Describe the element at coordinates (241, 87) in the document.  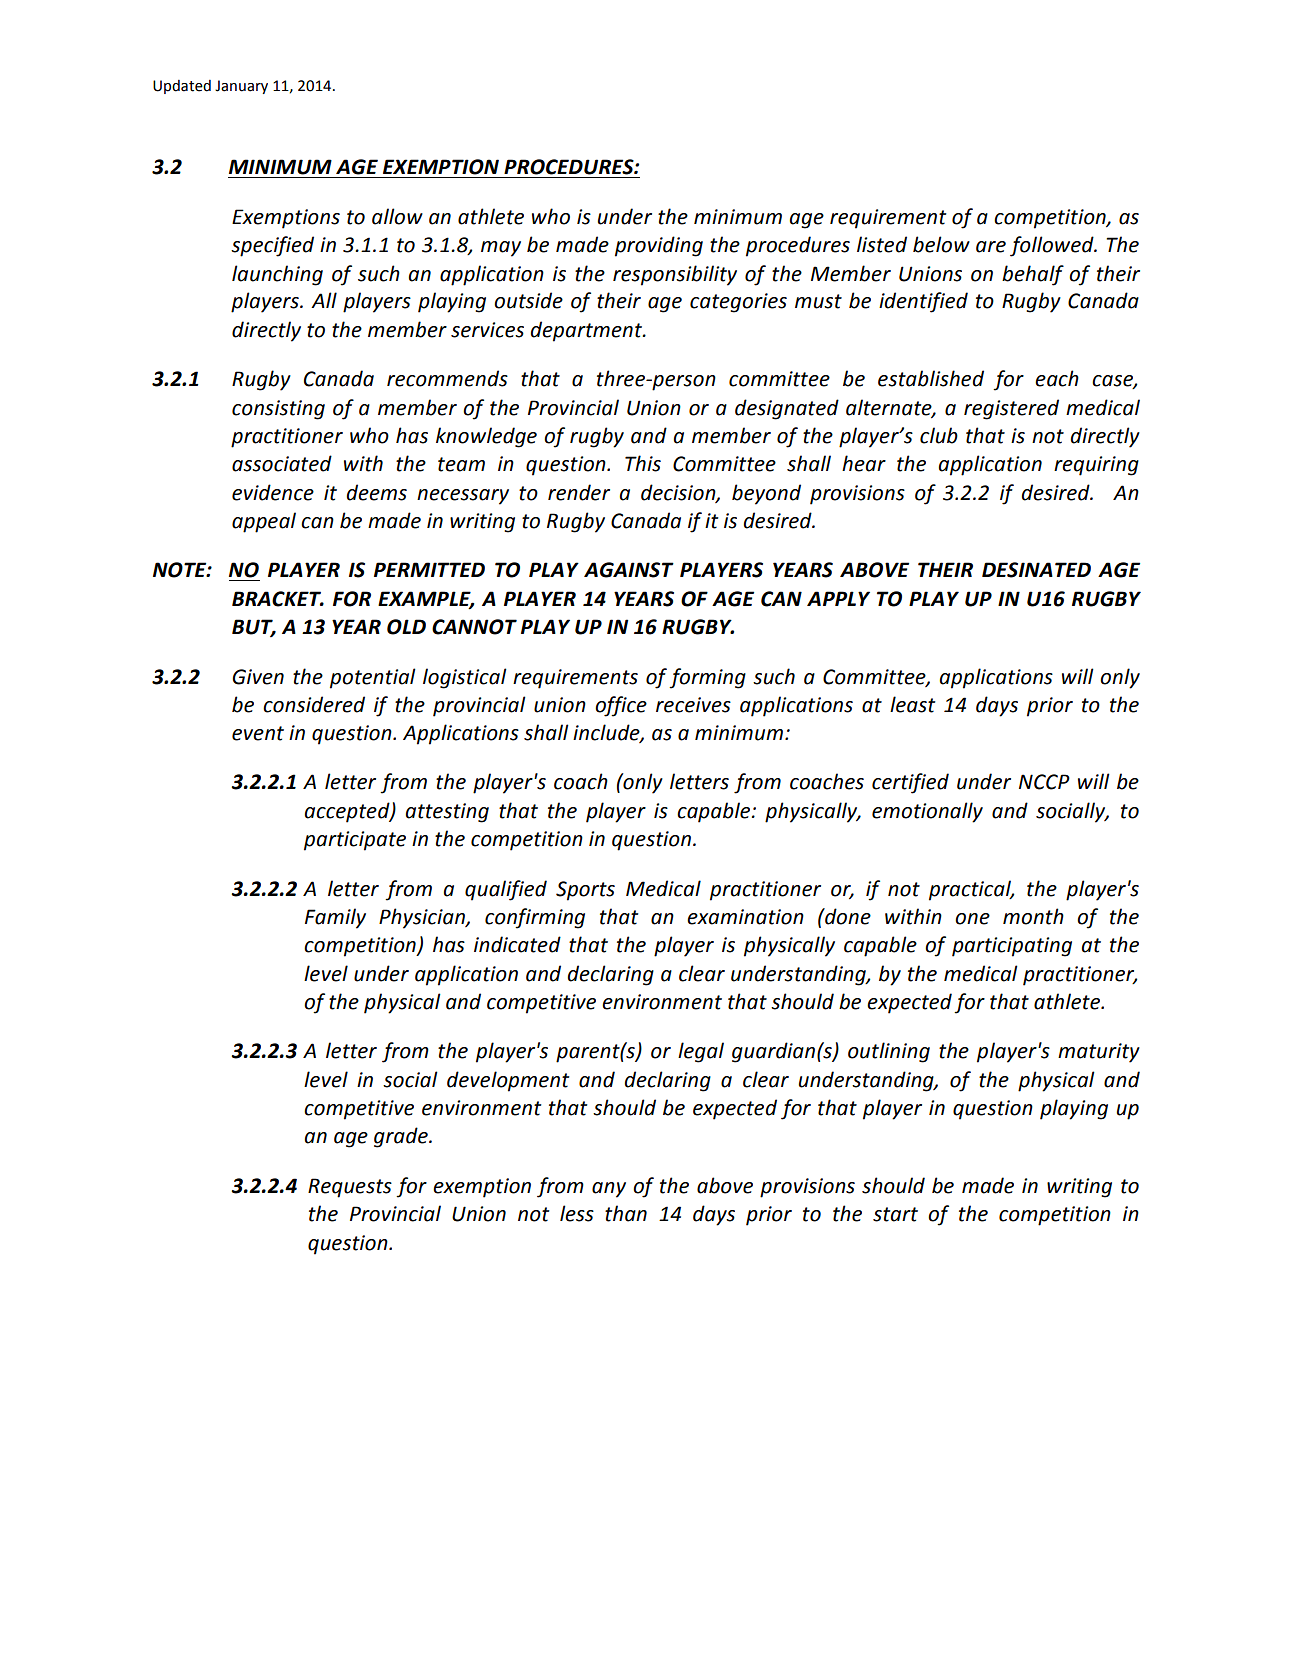
I see `January` at that location.
